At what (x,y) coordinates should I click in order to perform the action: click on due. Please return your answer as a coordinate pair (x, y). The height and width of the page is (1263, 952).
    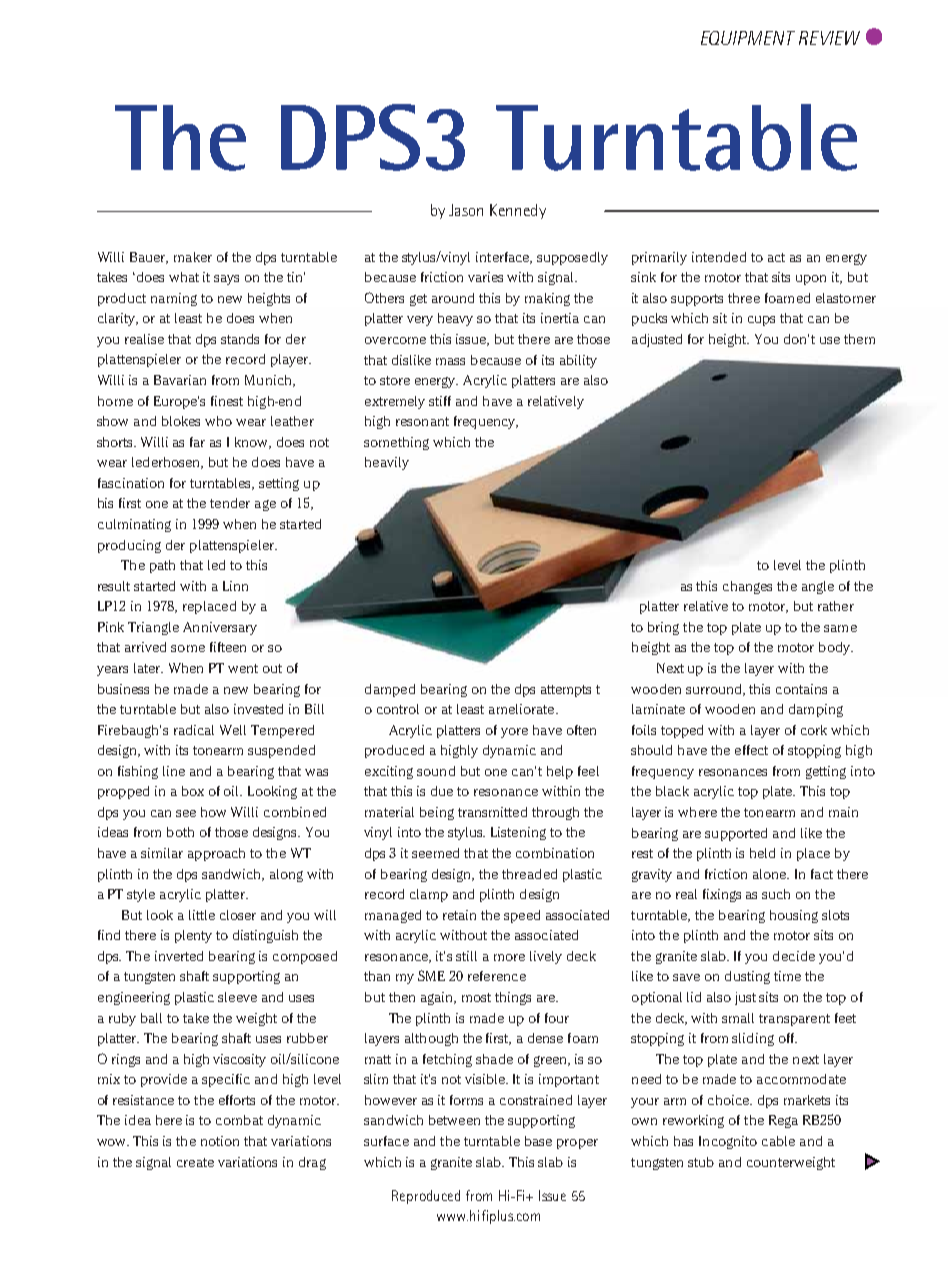
    Looking at the image, I should click on (442, 791).
